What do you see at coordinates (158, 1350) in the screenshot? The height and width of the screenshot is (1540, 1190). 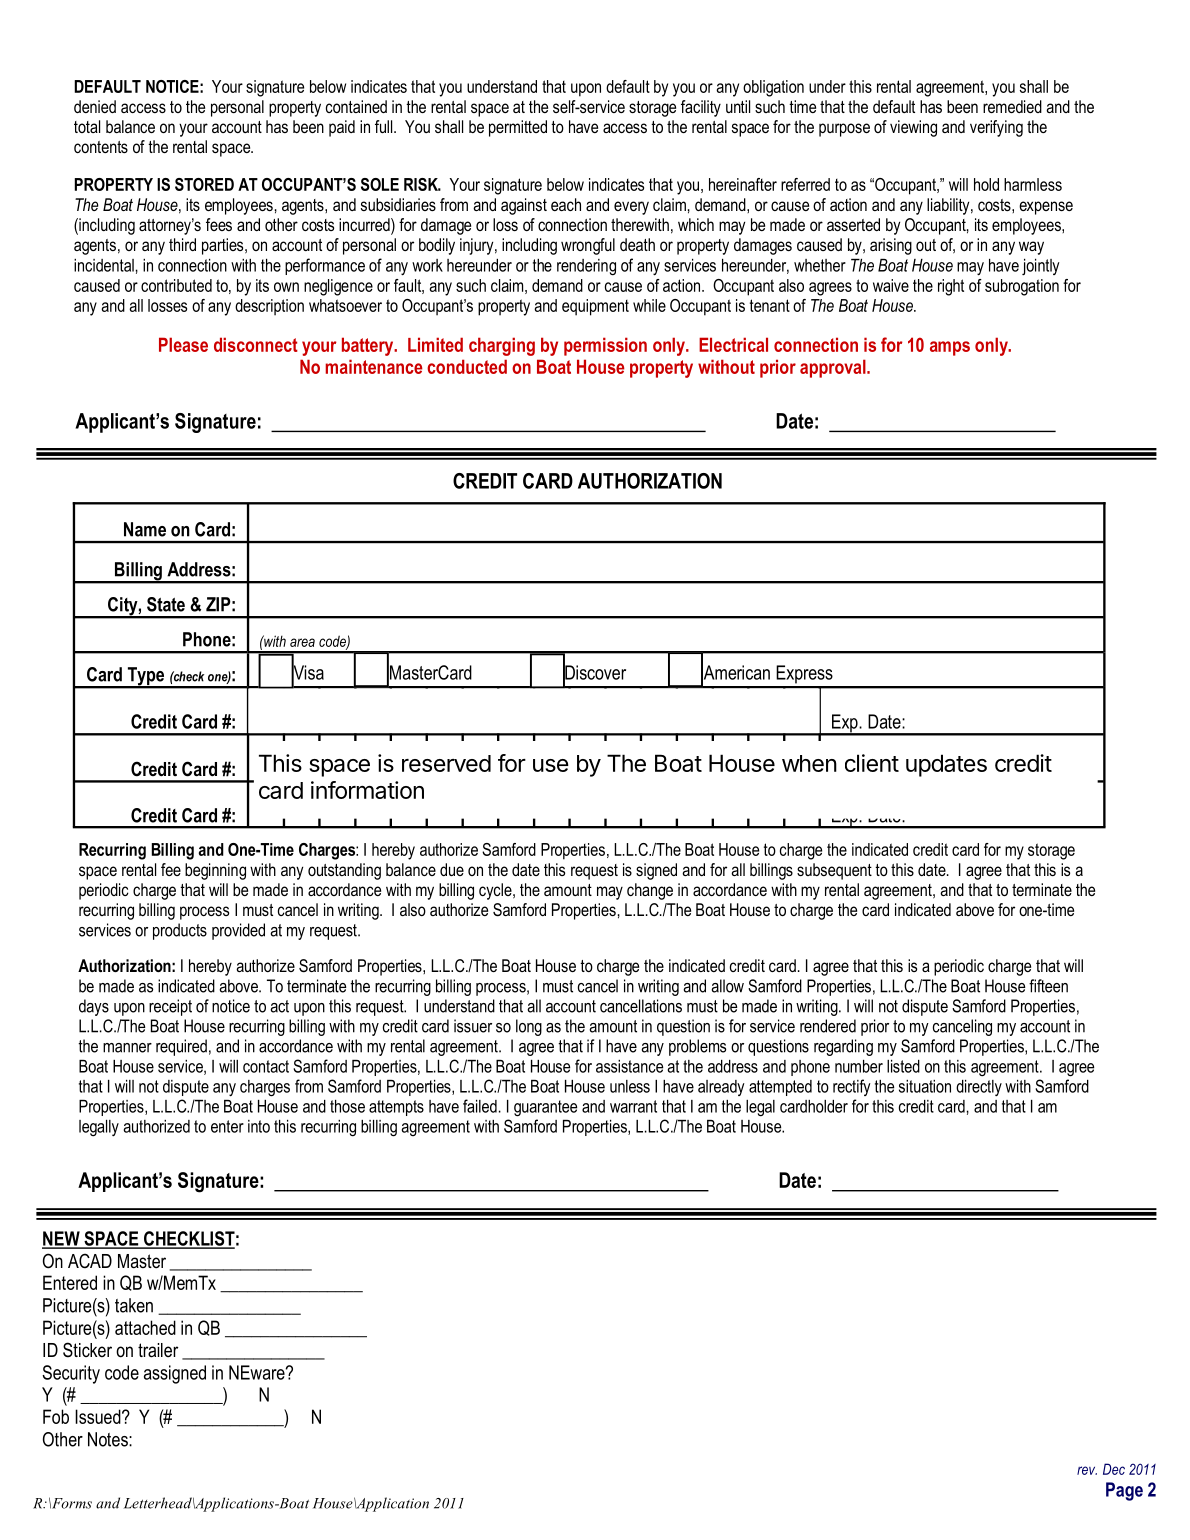 I see `trailer` at bounding box center [158, 1350].
